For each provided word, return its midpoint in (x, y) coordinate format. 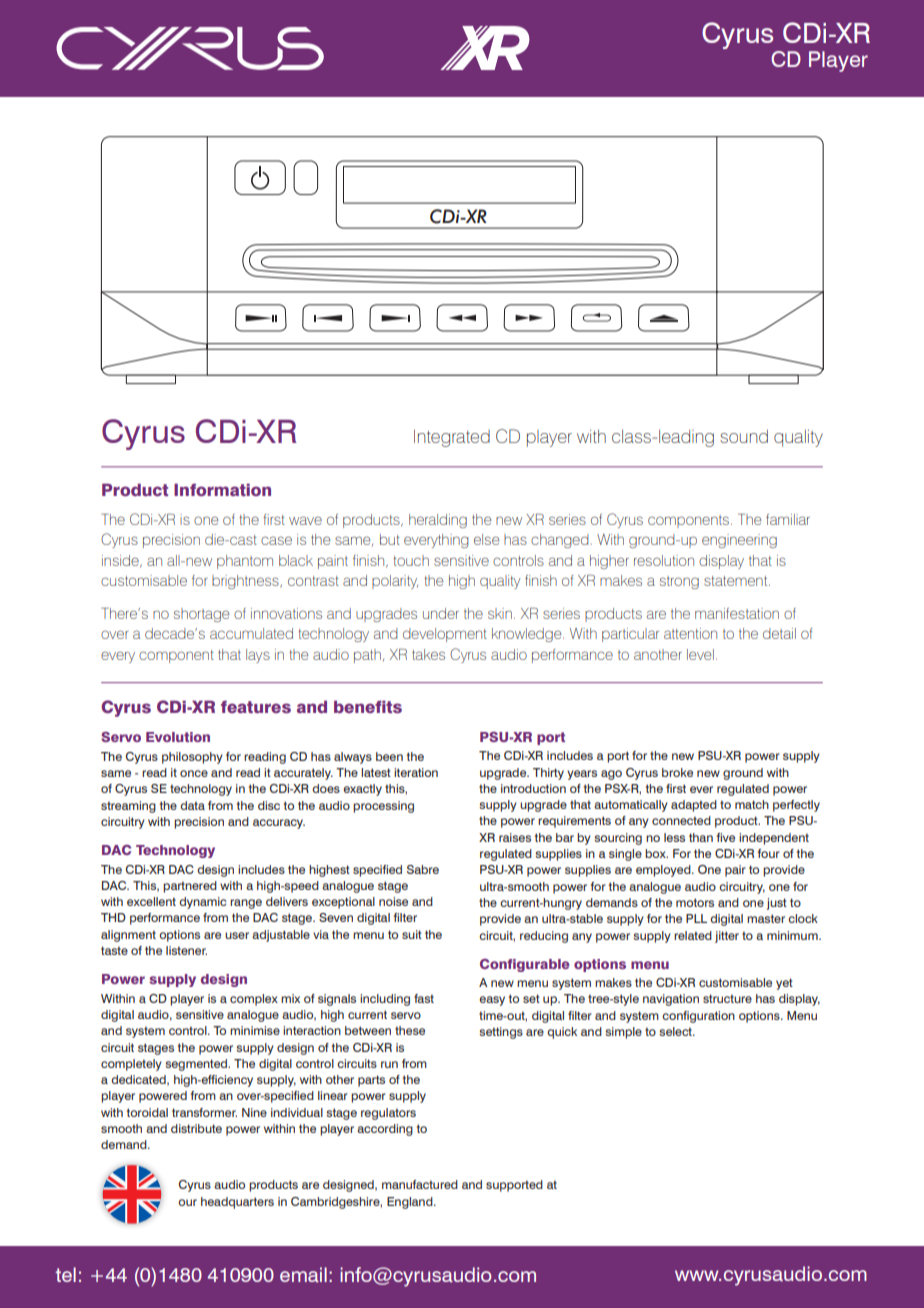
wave (305, 520)
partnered (190, 887)
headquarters (237, 1203)
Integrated (452, 438)
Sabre (423, 869)
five (725, 837)
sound (744, 436)
